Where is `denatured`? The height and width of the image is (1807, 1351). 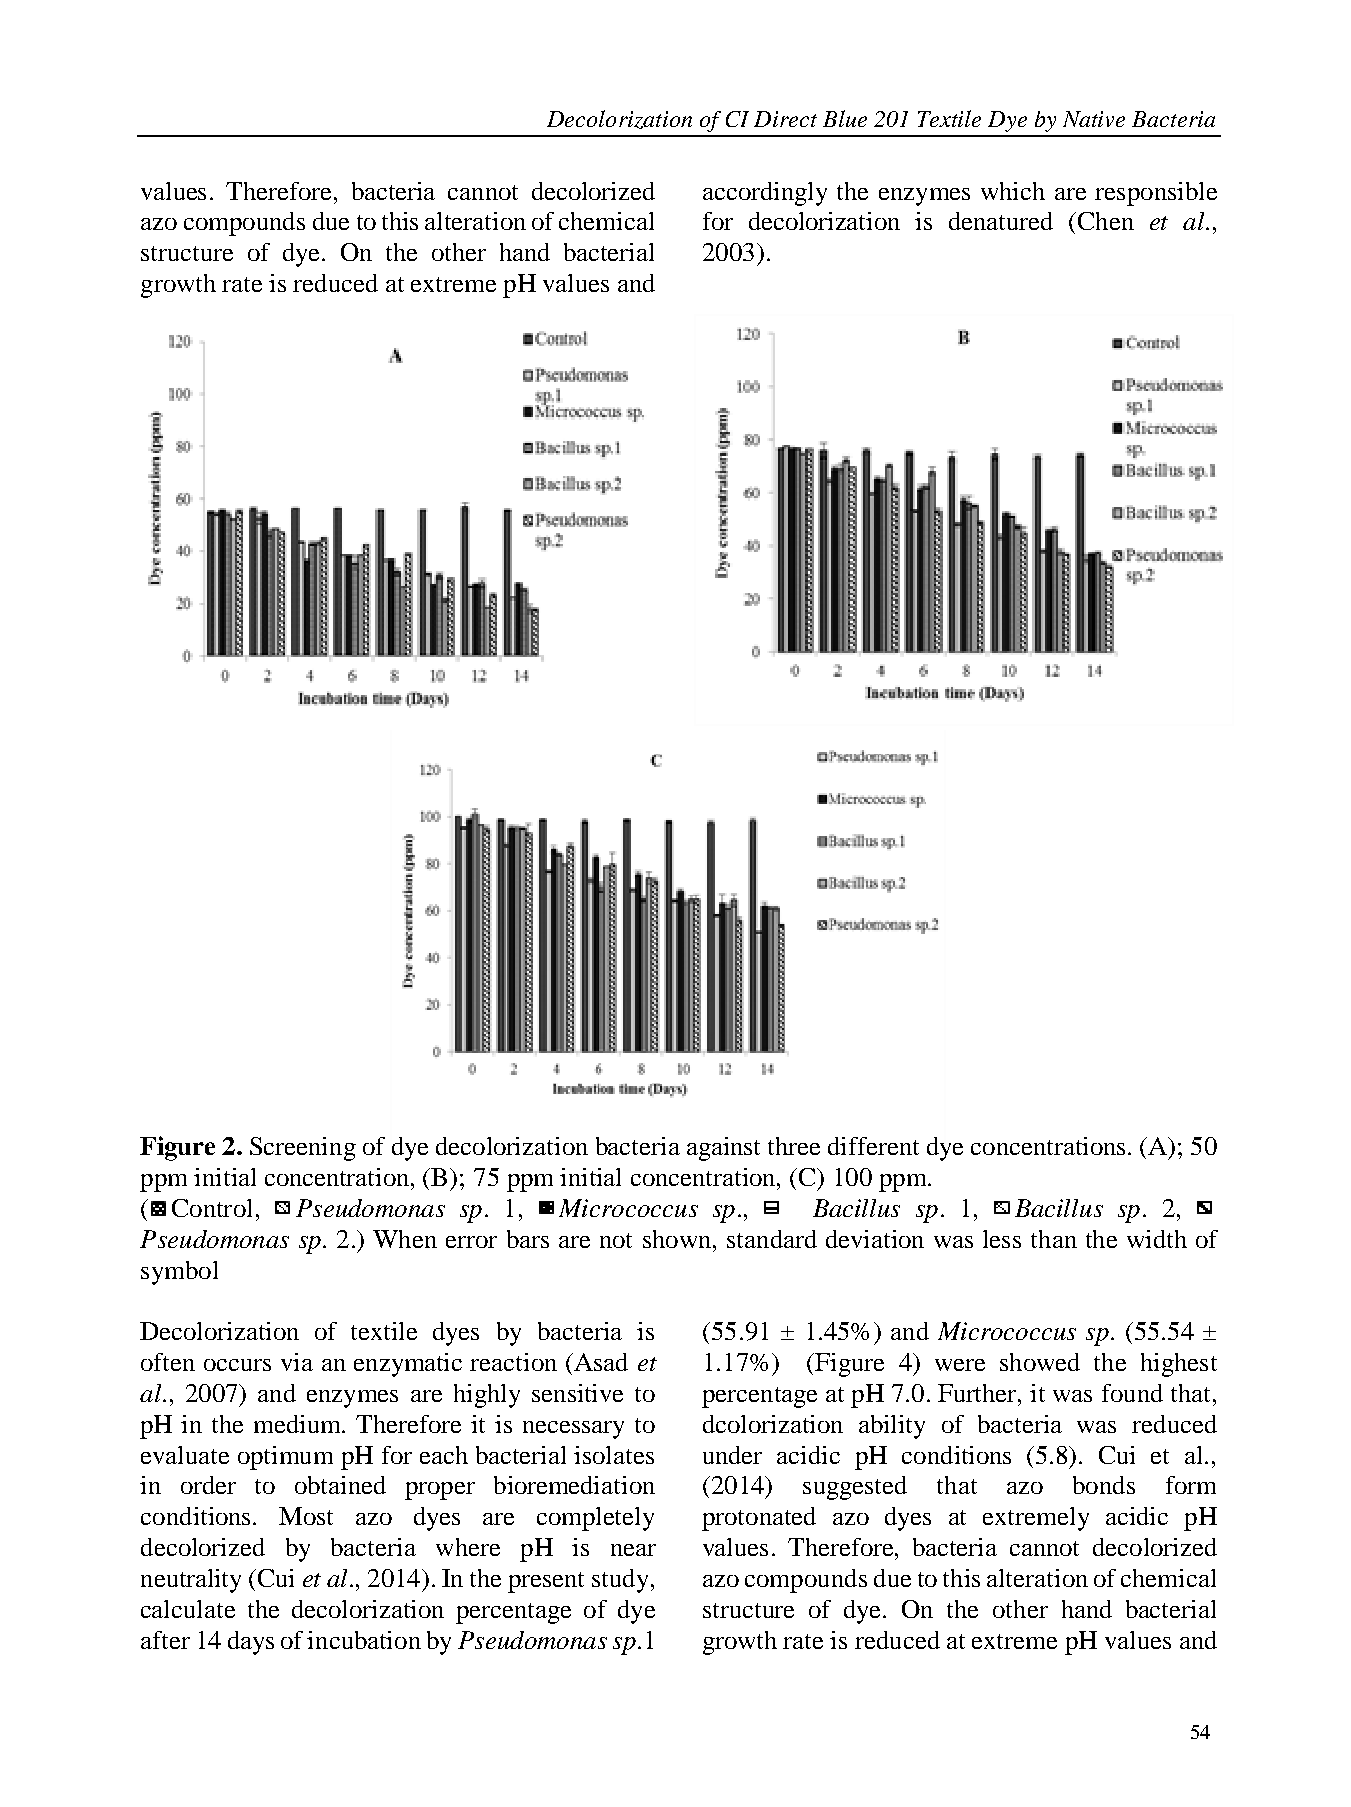 denatured is located at coordinates (1001, 221).
